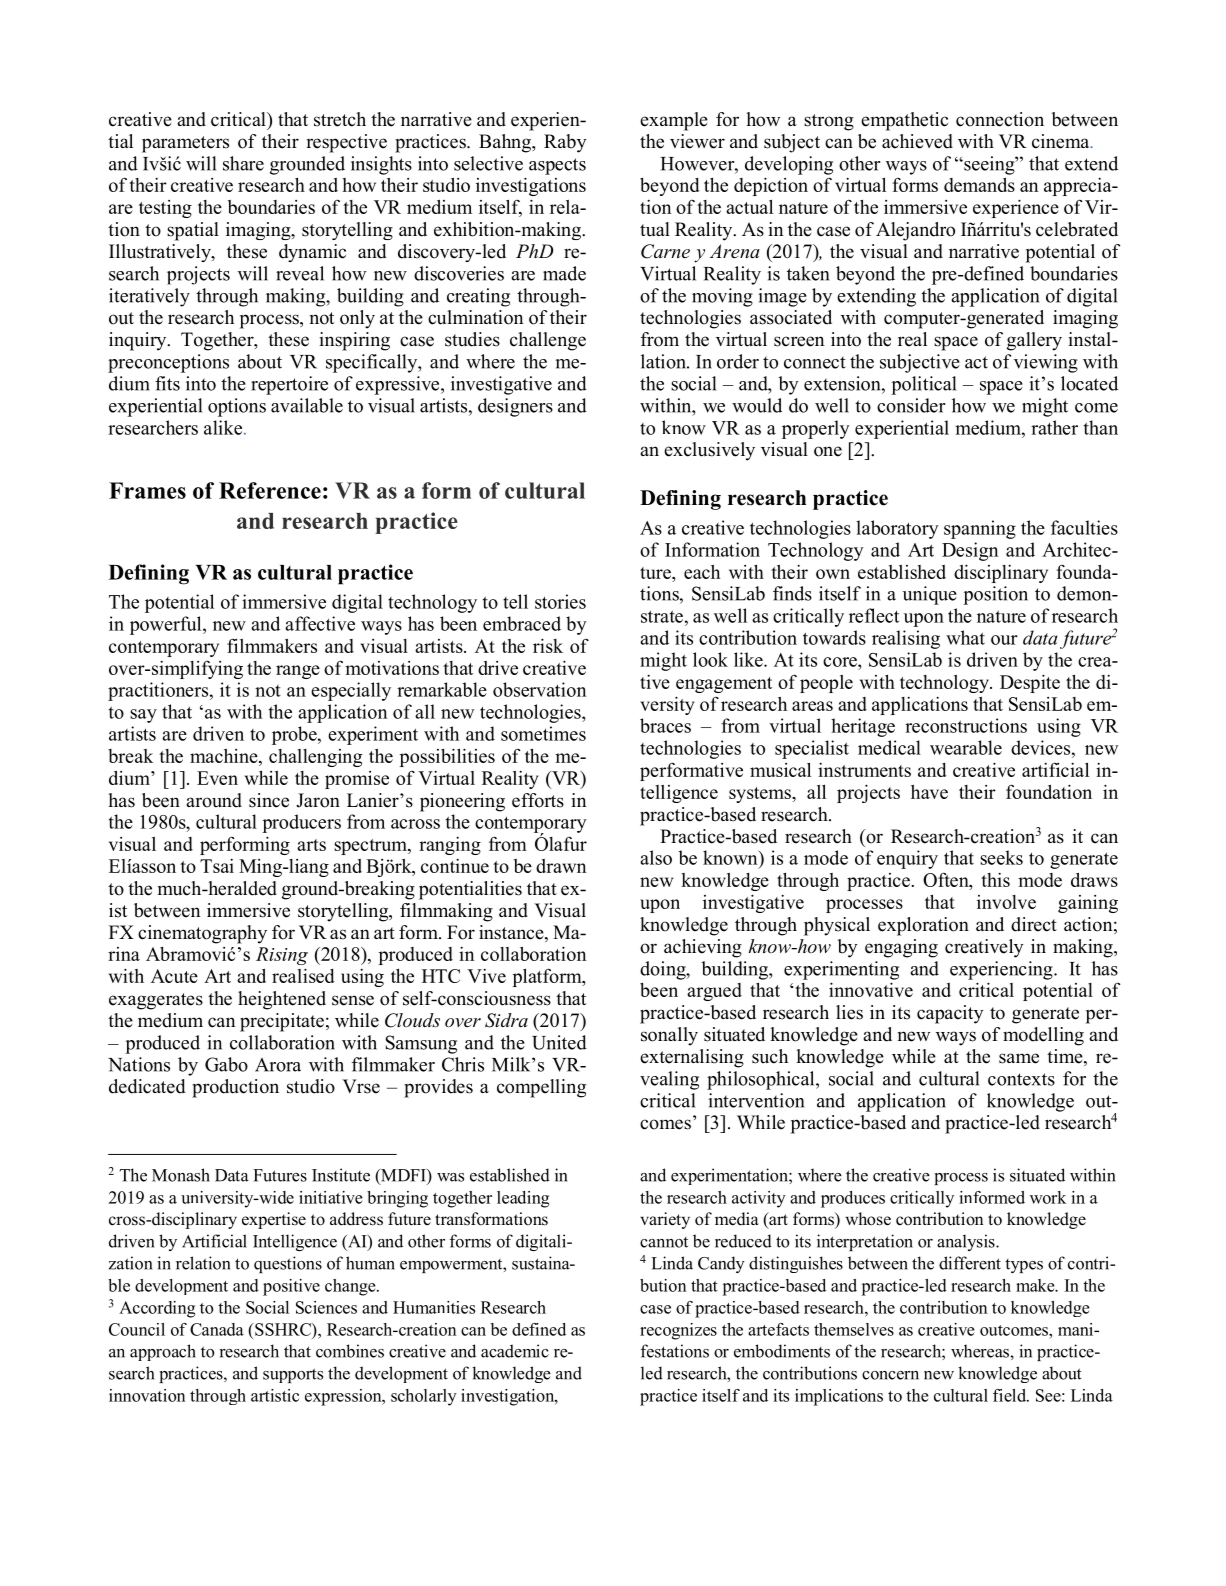 The image size is (1226, 1586). Describe the element at coordinates (559, 1042) in the document. I see `United` at that location.
